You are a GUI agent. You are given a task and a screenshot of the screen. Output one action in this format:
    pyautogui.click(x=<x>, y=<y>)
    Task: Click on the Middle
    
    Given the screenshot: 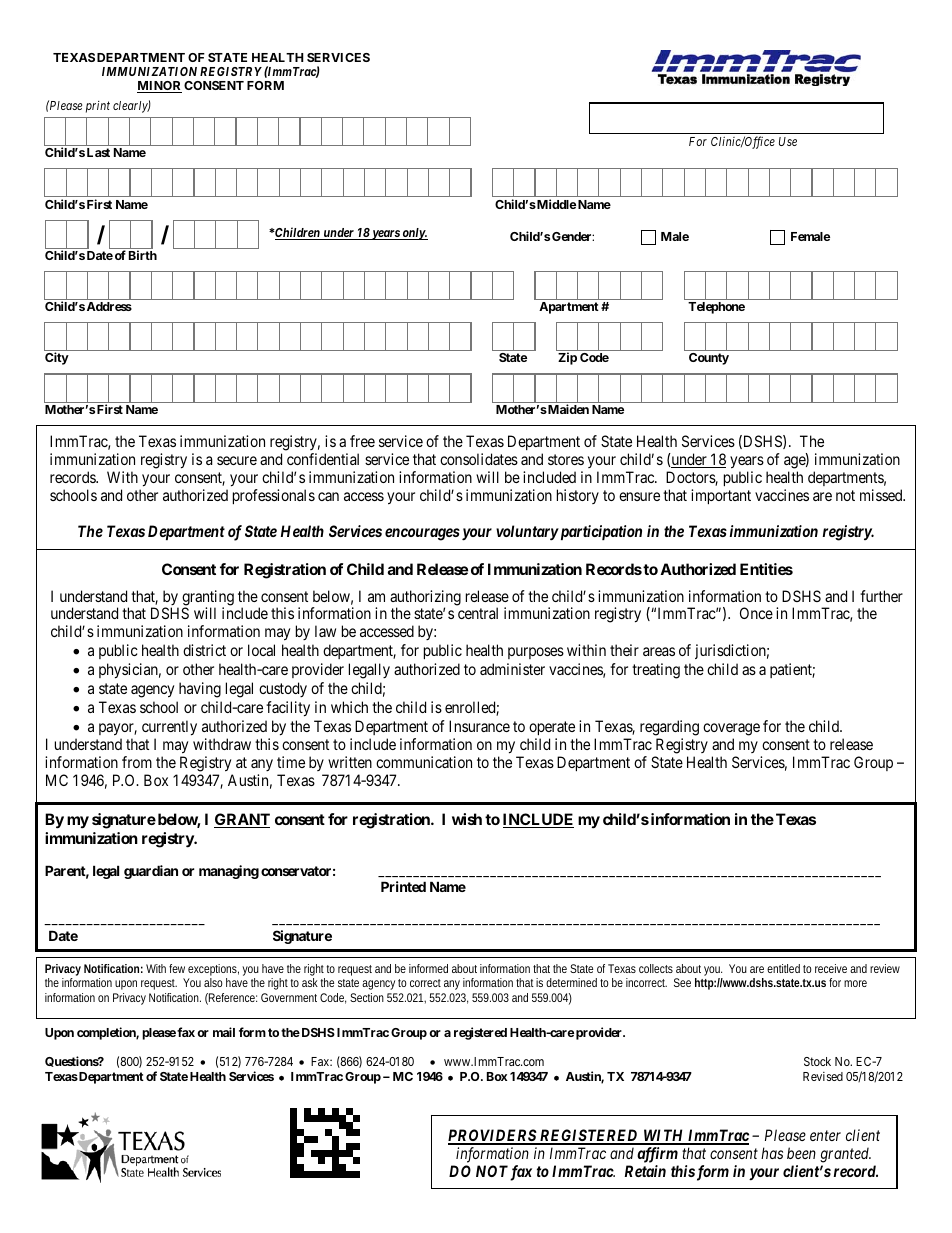 What is the action you would take?
    pyautogui.click(x=555, y=204)
